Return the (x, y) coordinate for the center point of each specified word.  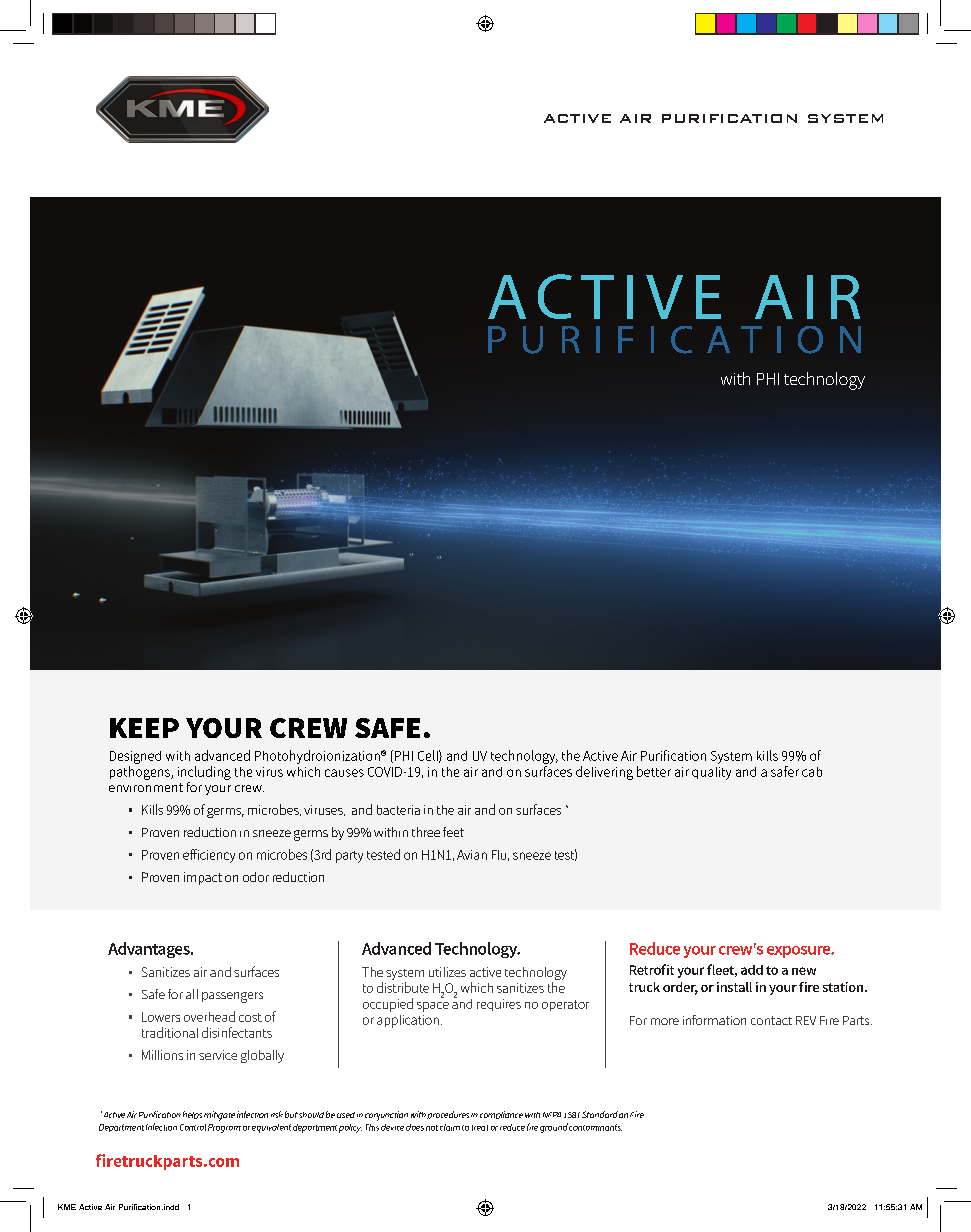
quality (711, 771)
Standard (600, 1114)
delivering (604, 773)
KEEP (144, 728)
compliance (501, 1115)
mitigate (219, 1116)
